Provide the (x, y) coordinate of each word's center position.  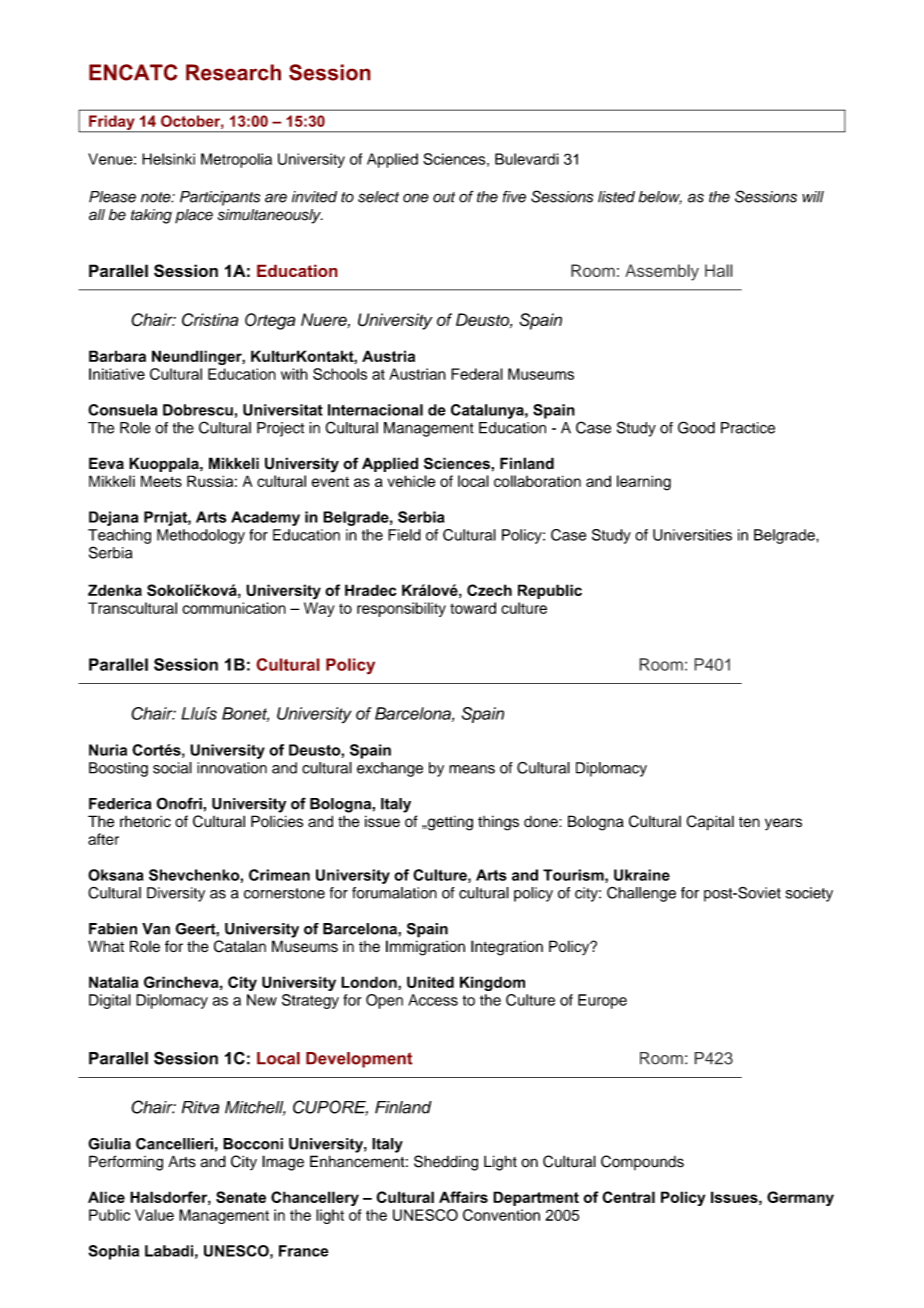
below (660, 198)
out (444, 197)
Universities (692, 535)
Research (233, 72)
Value (154, 1215)
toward (473, 608)
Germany (800, 1198)
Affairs (463, 1197)
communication (234, 608)
